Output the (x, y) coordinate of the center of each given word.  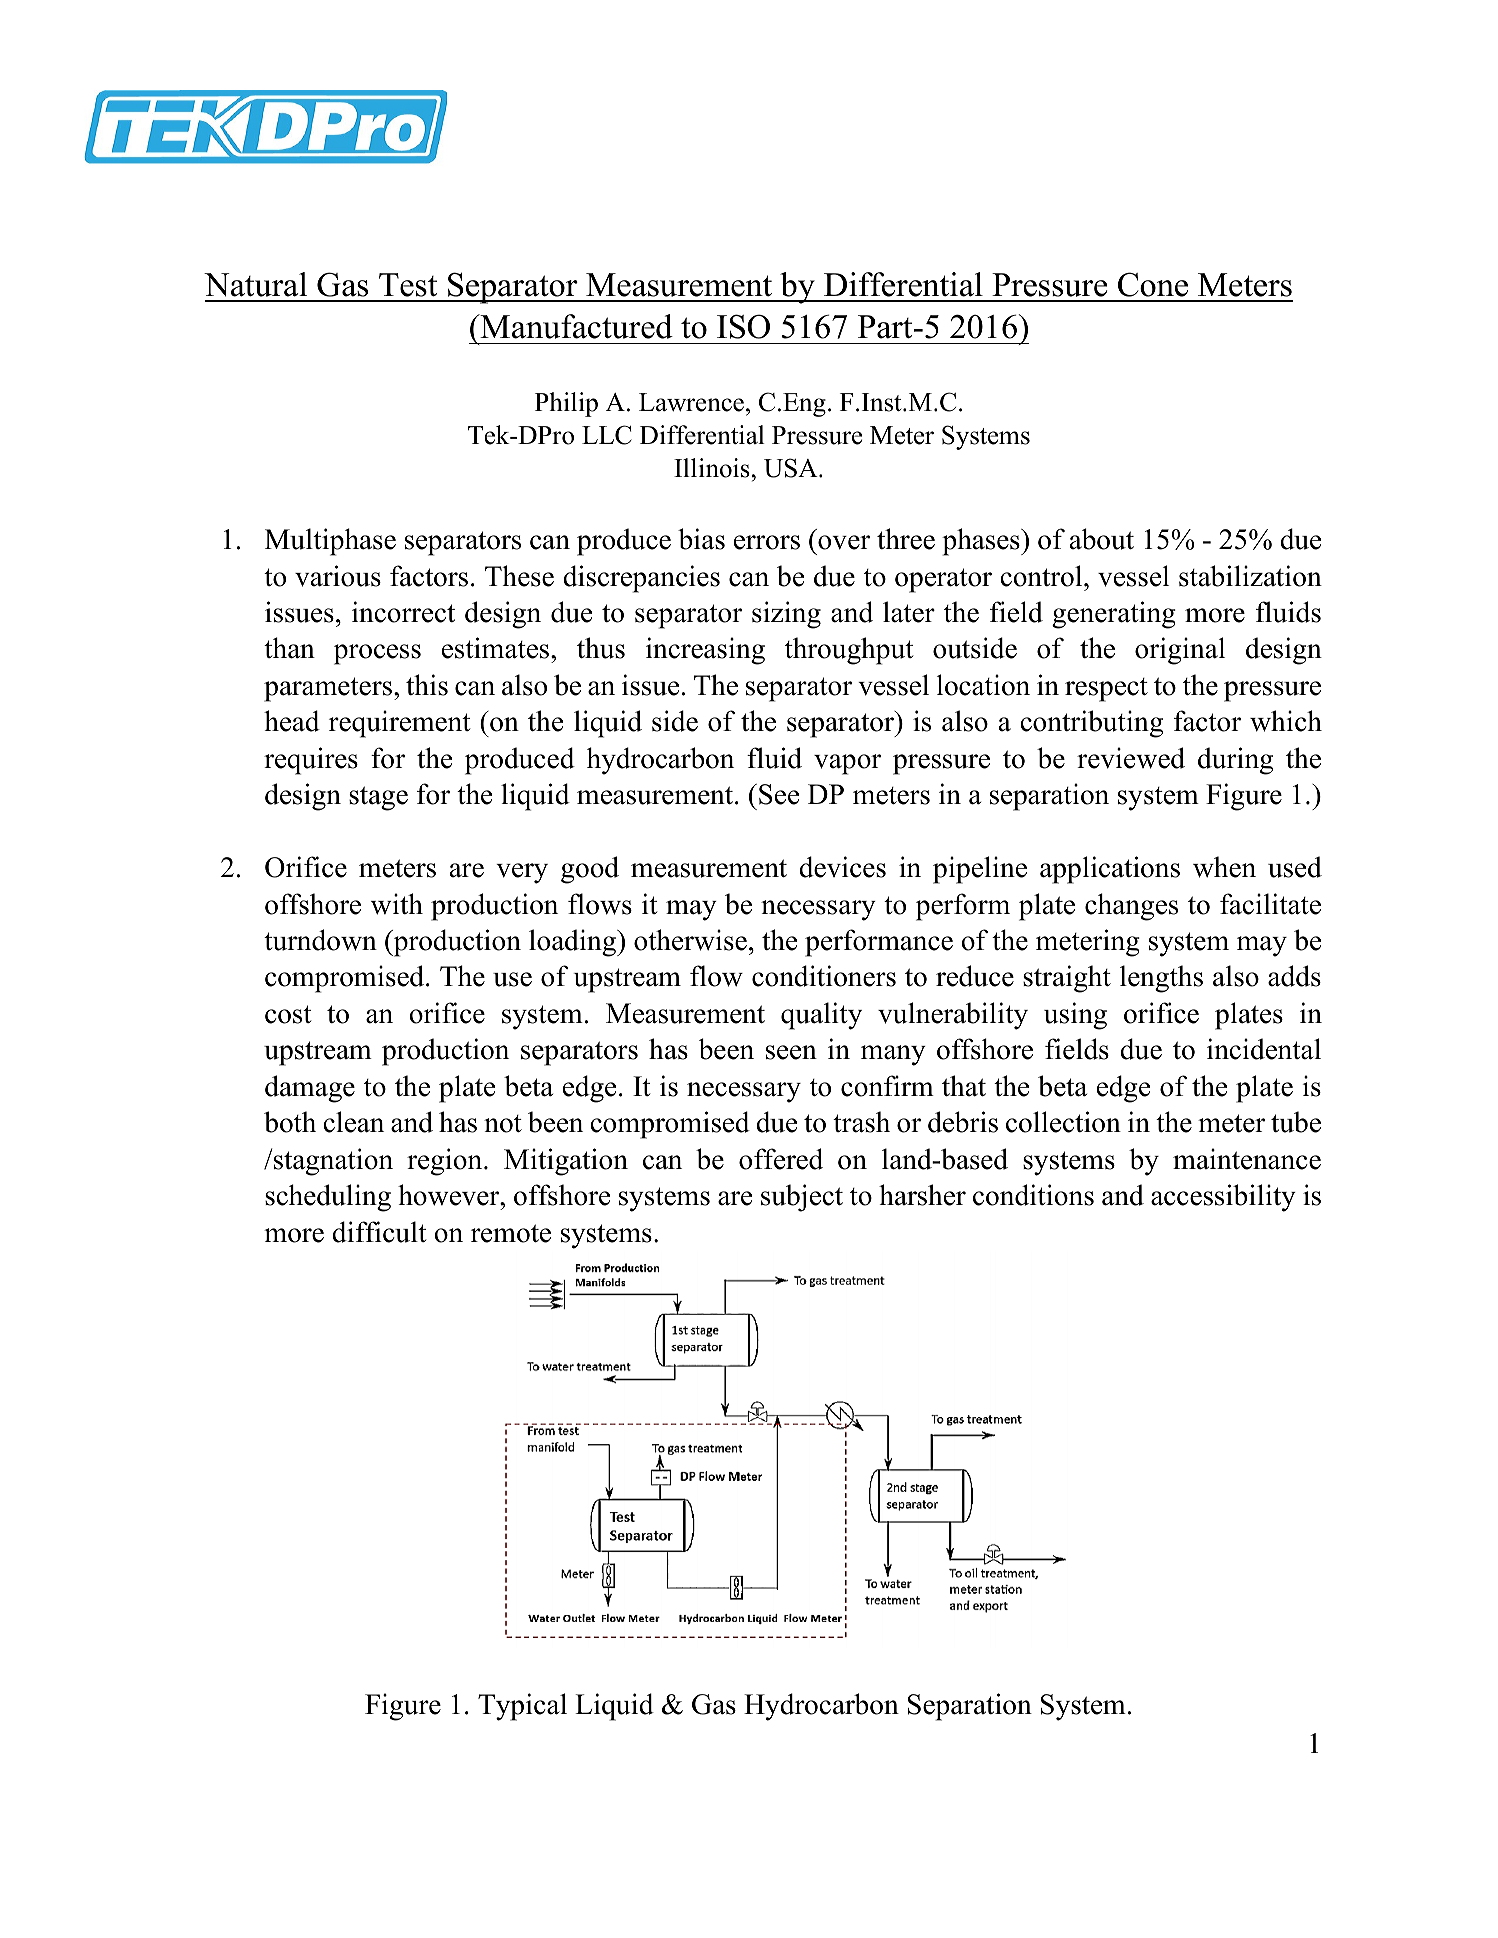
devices (842, 867)
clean (353, 1122)
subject (802, 1198)
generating (1114, 615)
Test (408, 285)
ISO (743, 326)
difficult (379, 1232)
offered (781, 1159)
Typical (522, 1707)
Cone (1153, 284)
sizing (786, 615)
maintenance (1247, 1159)
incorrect (403, 612)
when (1224, 867)
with (397, 904)
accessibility (1223, 1198)
